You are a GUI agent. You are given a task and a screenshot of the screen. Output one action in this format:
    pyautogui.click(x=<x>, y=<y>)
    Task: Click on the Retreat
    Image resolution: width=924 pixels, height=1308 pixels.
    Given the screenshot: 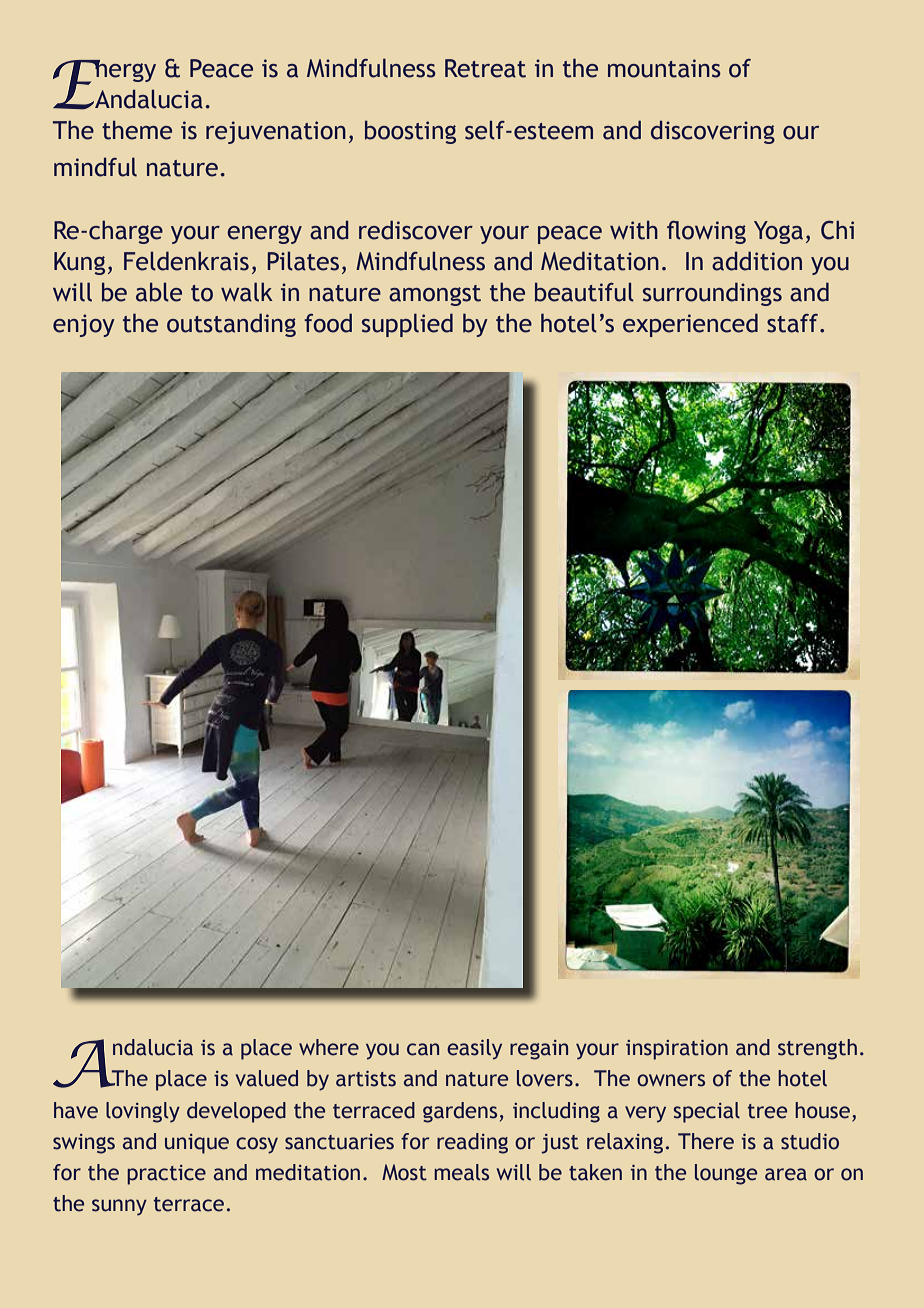 What is the action you would take?
    pyautogui.click(x=485, y=68)
